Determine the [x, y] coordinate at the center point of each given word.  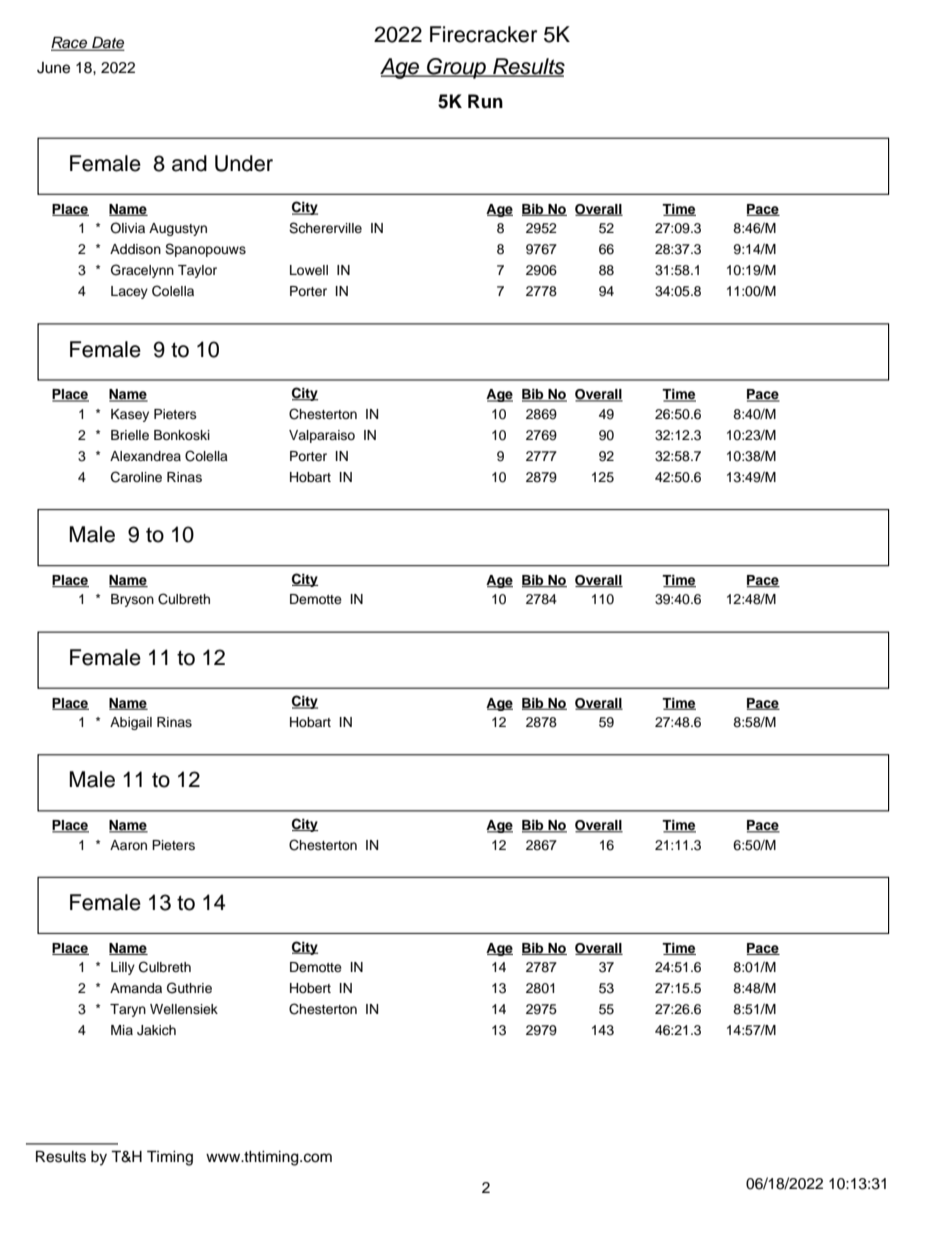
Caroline [136, 477]
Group [456, 68]
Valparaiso [322, 436]
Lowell [309, 270]
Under [244, 163]
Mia [122, 1030]
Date [107, 43]
